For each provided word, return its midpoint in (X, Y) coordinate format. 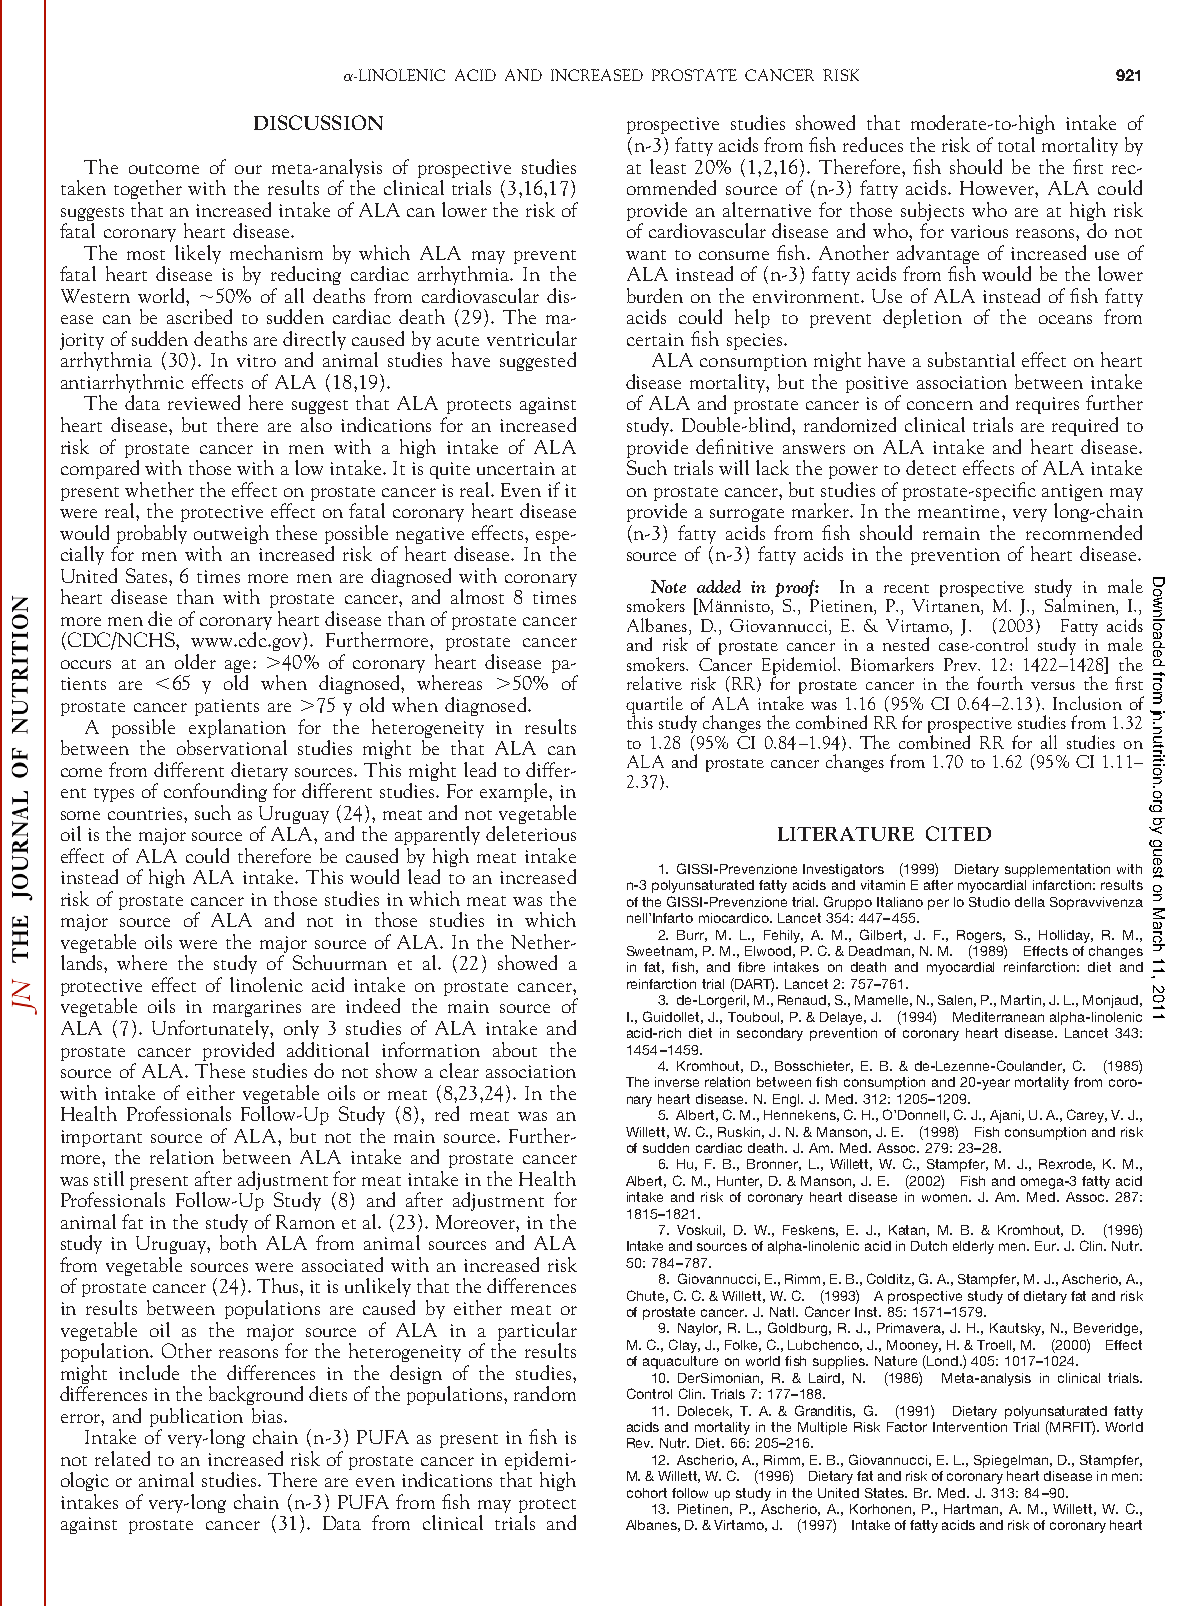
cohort (647, 1493)
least (668, 166)
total (1016, 144)
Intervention (970, 1427)
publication (196, 1417)
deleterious (531, 832)
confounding (215, 792)
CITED (958, 833)
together (148, 189)
